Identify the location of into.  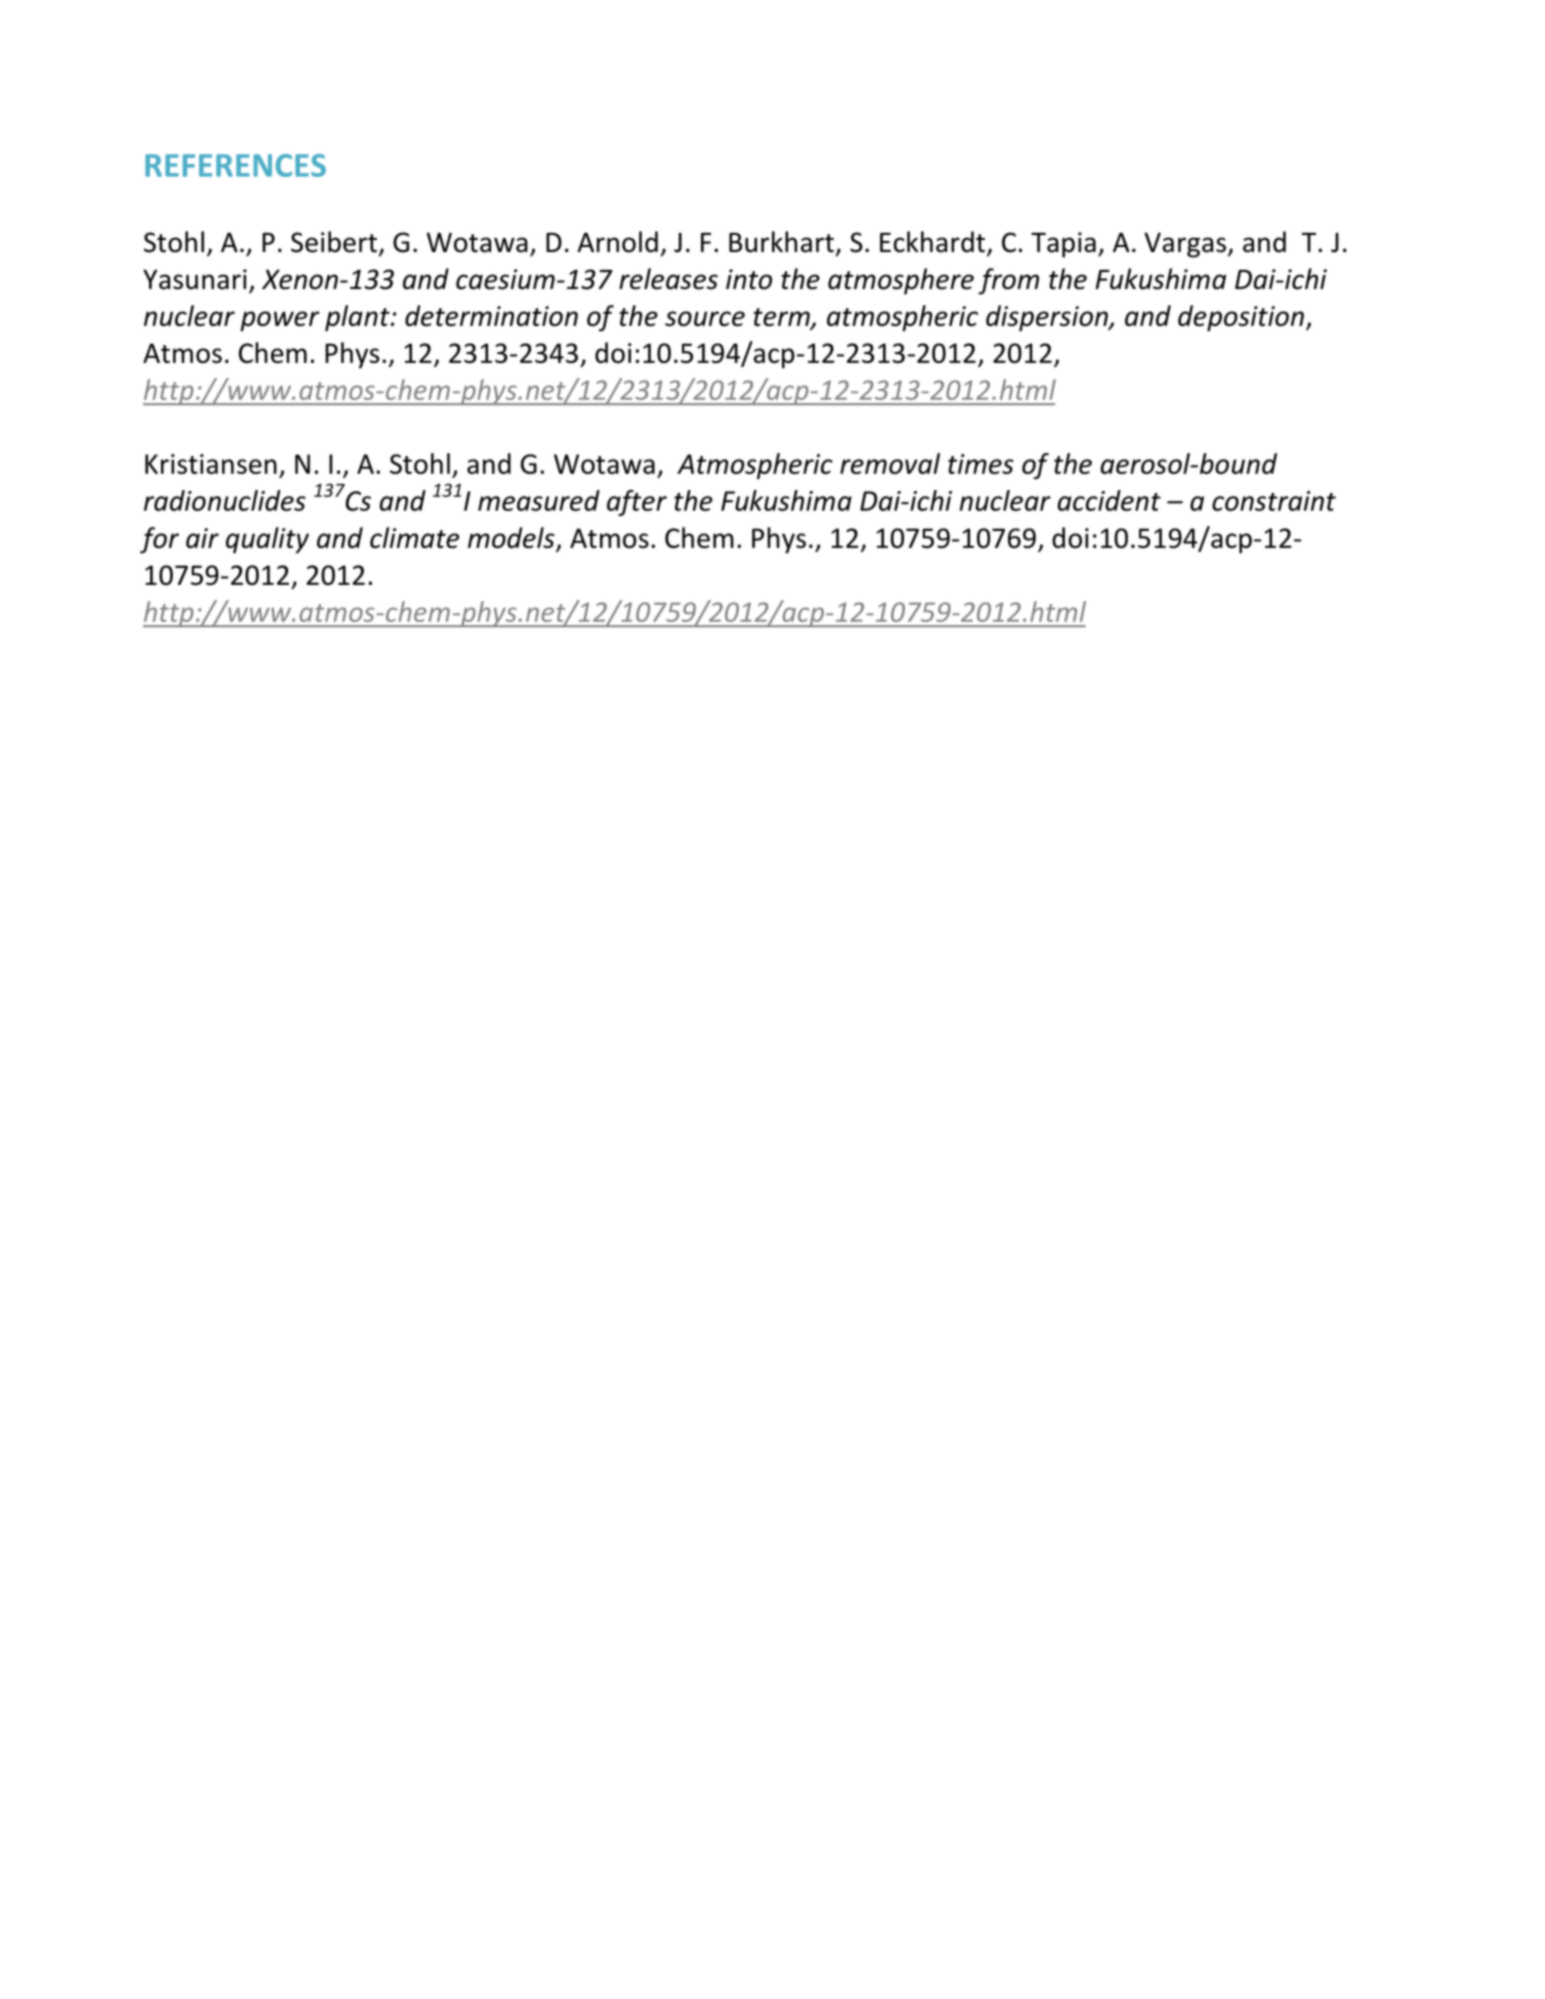
(749, 279).
